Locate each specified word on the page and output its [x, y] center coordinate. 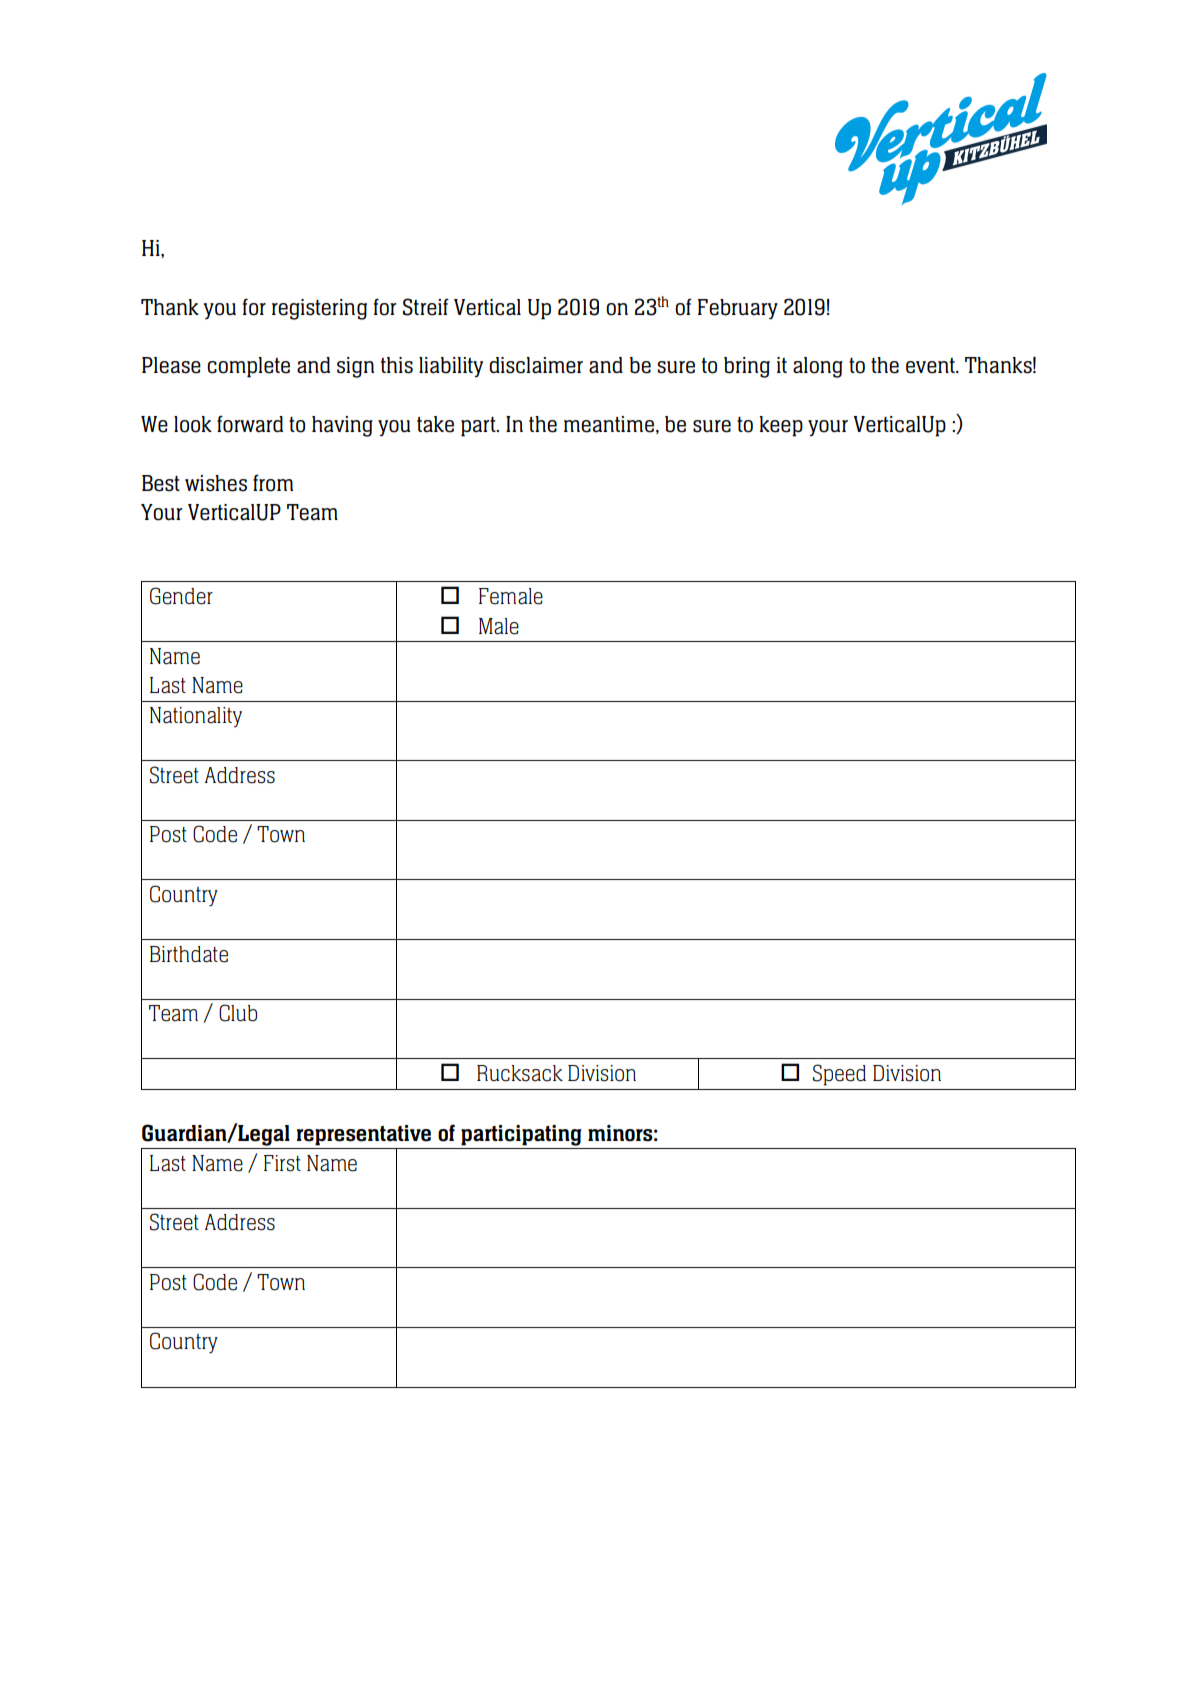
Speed [839, 1075]
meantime [609, 424]
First [282, 1163]
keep [781, 426]
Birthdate [189, 954]
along [818, 367]
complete [248, 367]
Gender [181, 596]
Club [238, 1013]
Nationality [196, 717]
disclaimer [536, 365]
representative [364, 1135]
